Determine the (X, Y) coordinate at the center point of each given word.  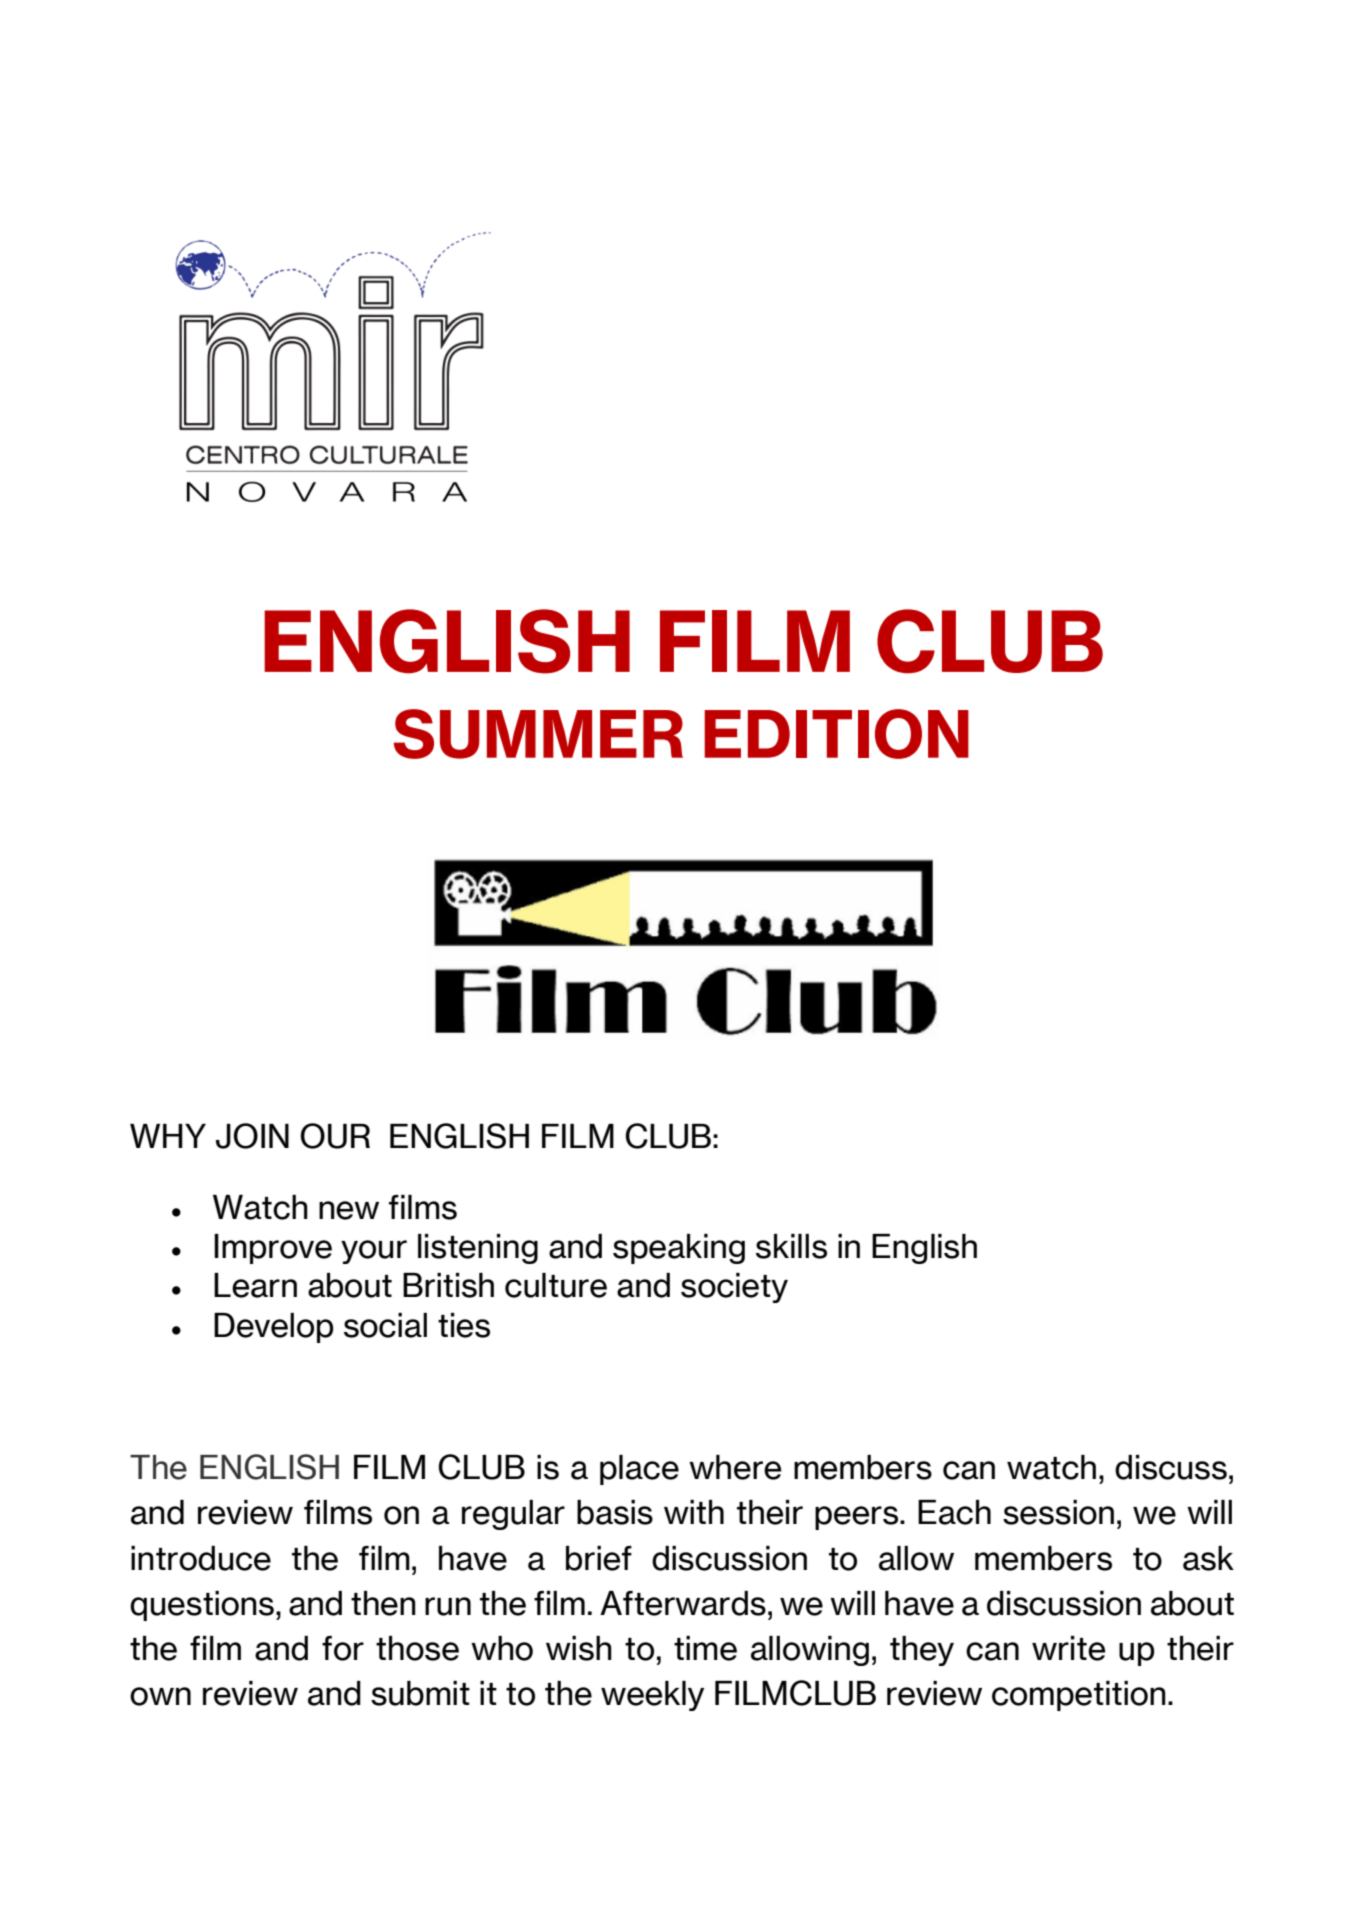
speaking (679, 1249)
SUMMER (538, 734)
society (734, 1288)
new (349, 1210)
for (343, 1648)
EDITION (836, 734)
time (705, 1648)
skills (791, 1246)
